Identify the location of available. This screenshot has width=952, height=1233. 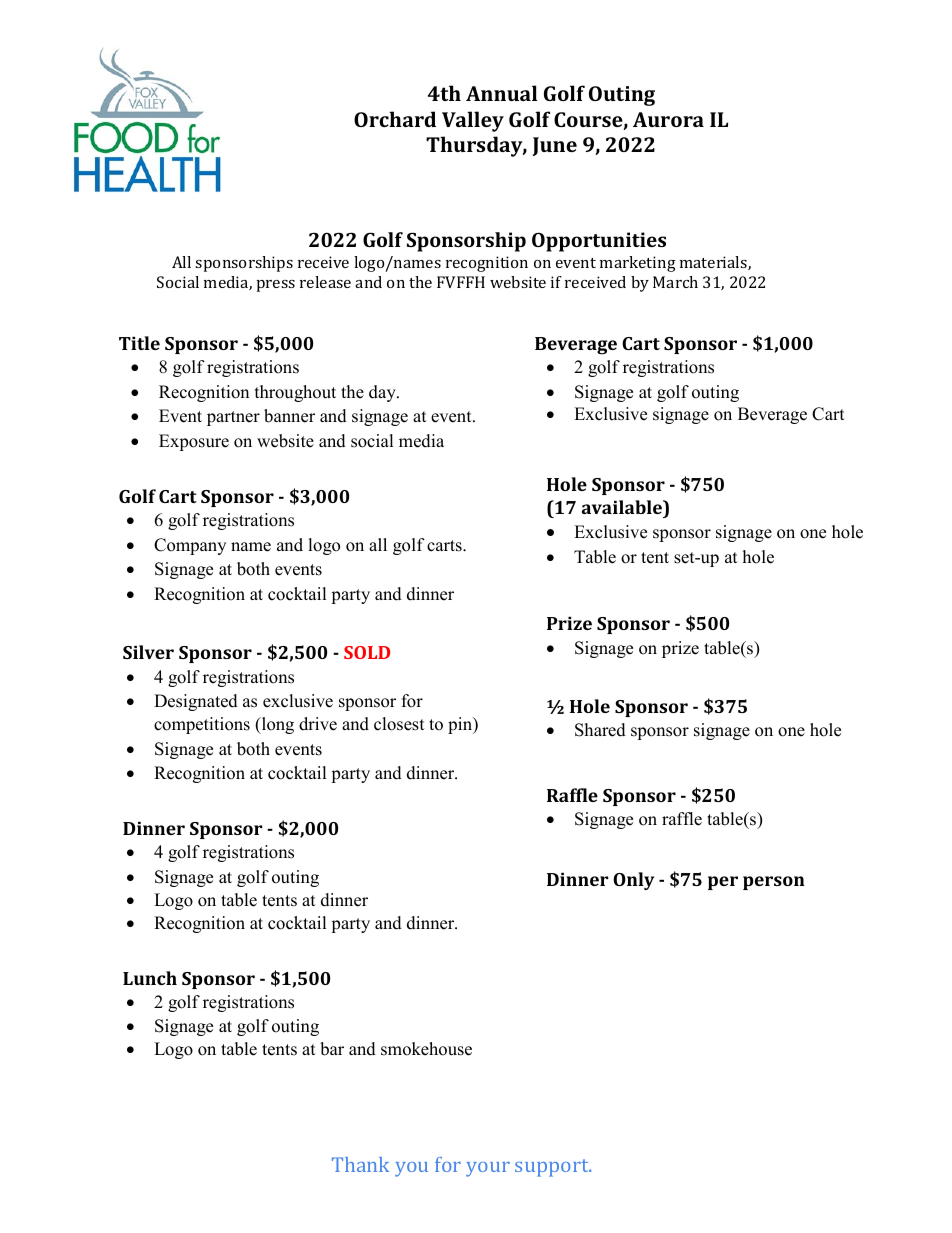
(623, 507).
